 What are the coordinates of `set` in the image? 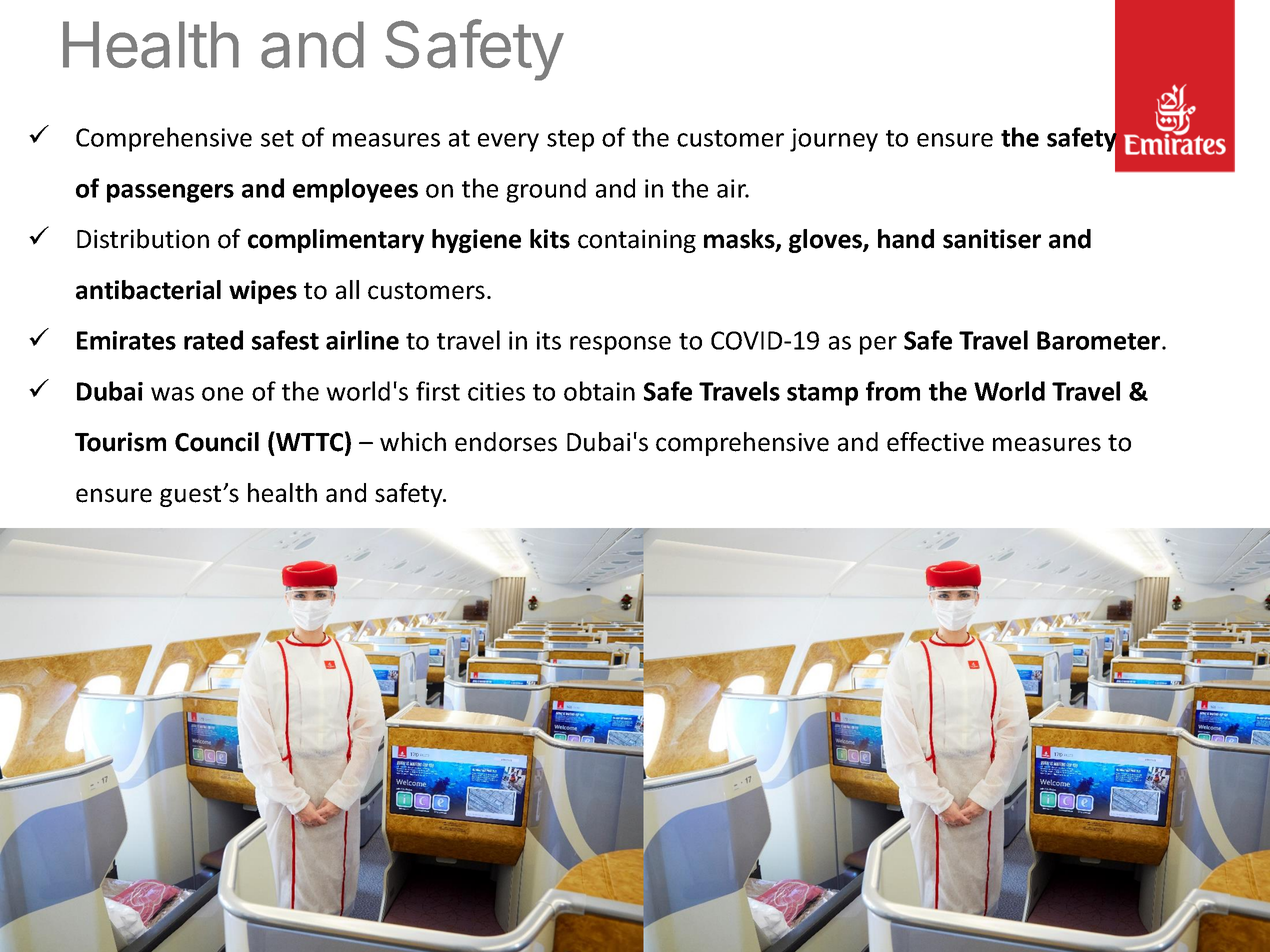 It's located at (277, 138).
